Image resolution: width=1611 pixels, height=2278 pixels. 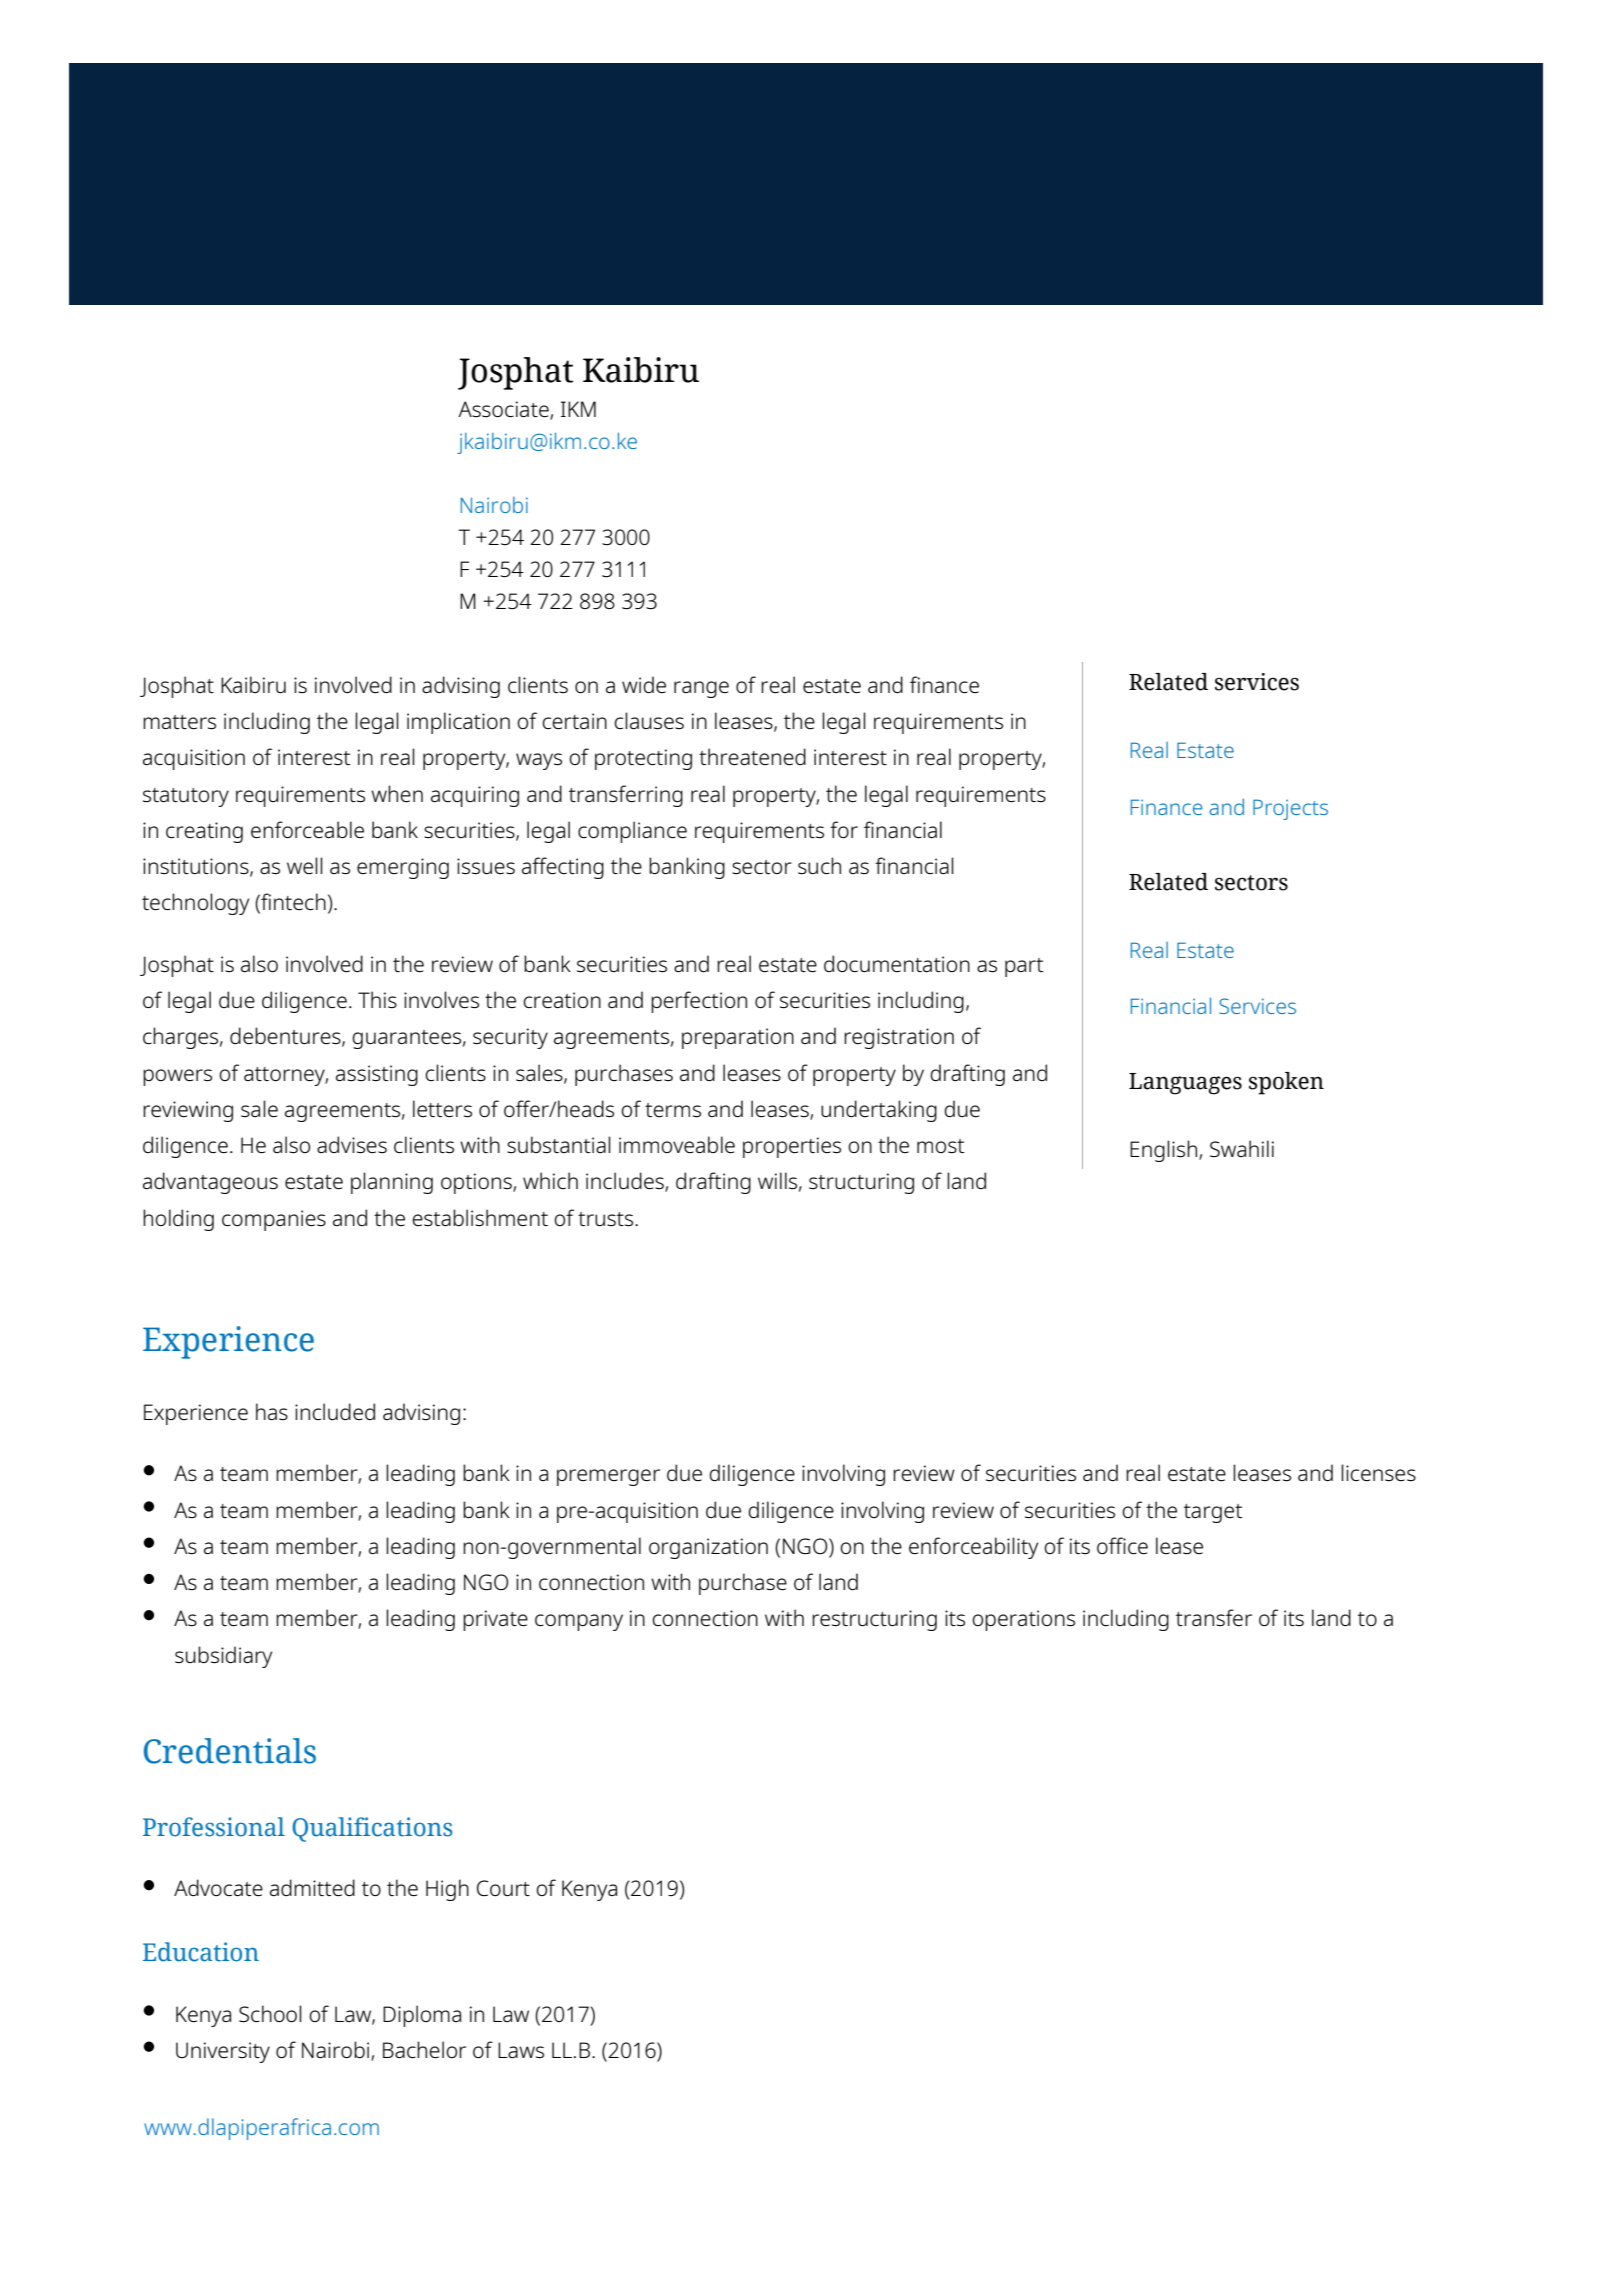 I want to click on Swahili, so click(x=1242, y=1148).
